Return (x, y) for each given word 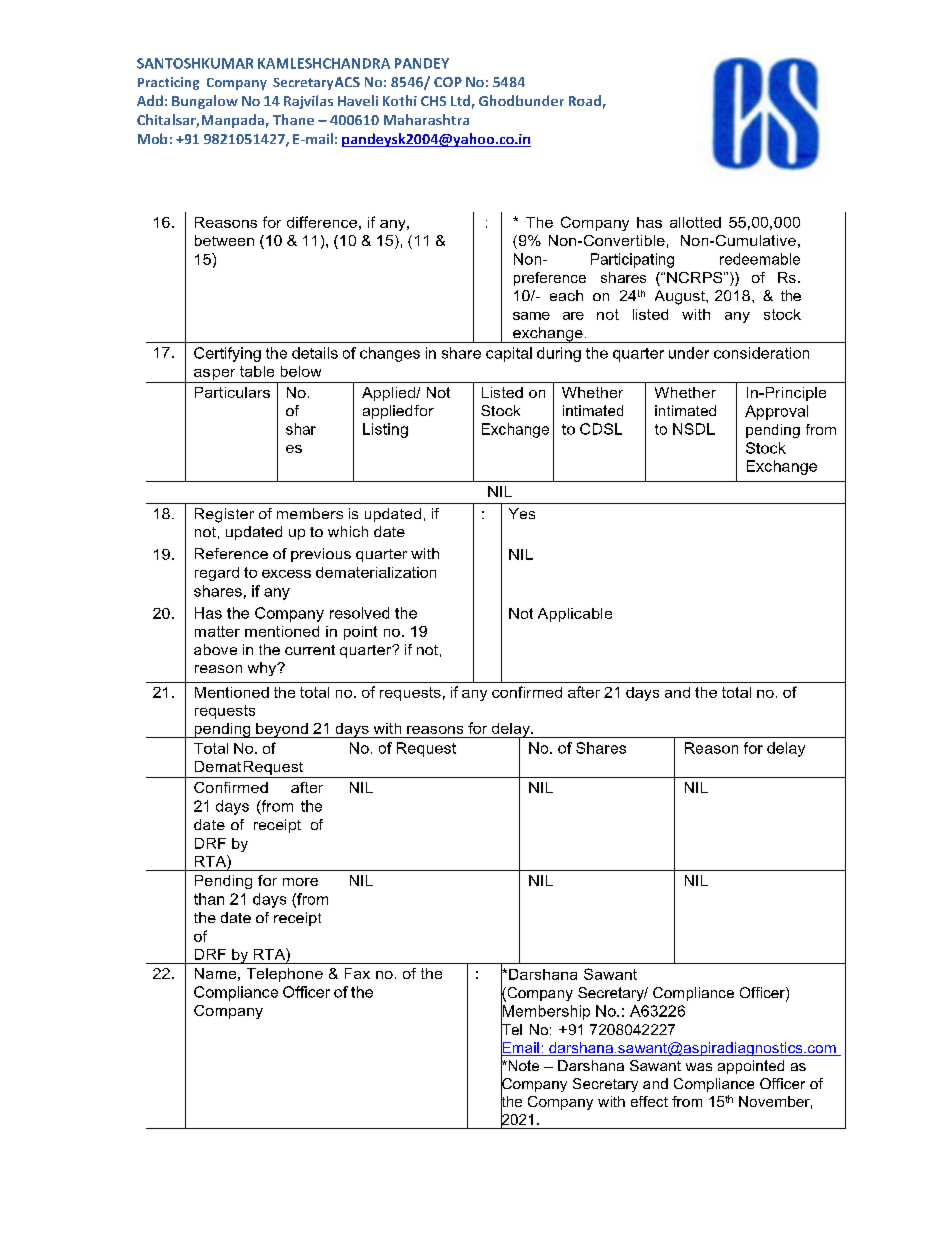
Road (585, 100)
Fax (357, 973)
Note (522, 1065)
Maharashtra (426, 119)
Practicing (168, 83)
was (699, 1067)
